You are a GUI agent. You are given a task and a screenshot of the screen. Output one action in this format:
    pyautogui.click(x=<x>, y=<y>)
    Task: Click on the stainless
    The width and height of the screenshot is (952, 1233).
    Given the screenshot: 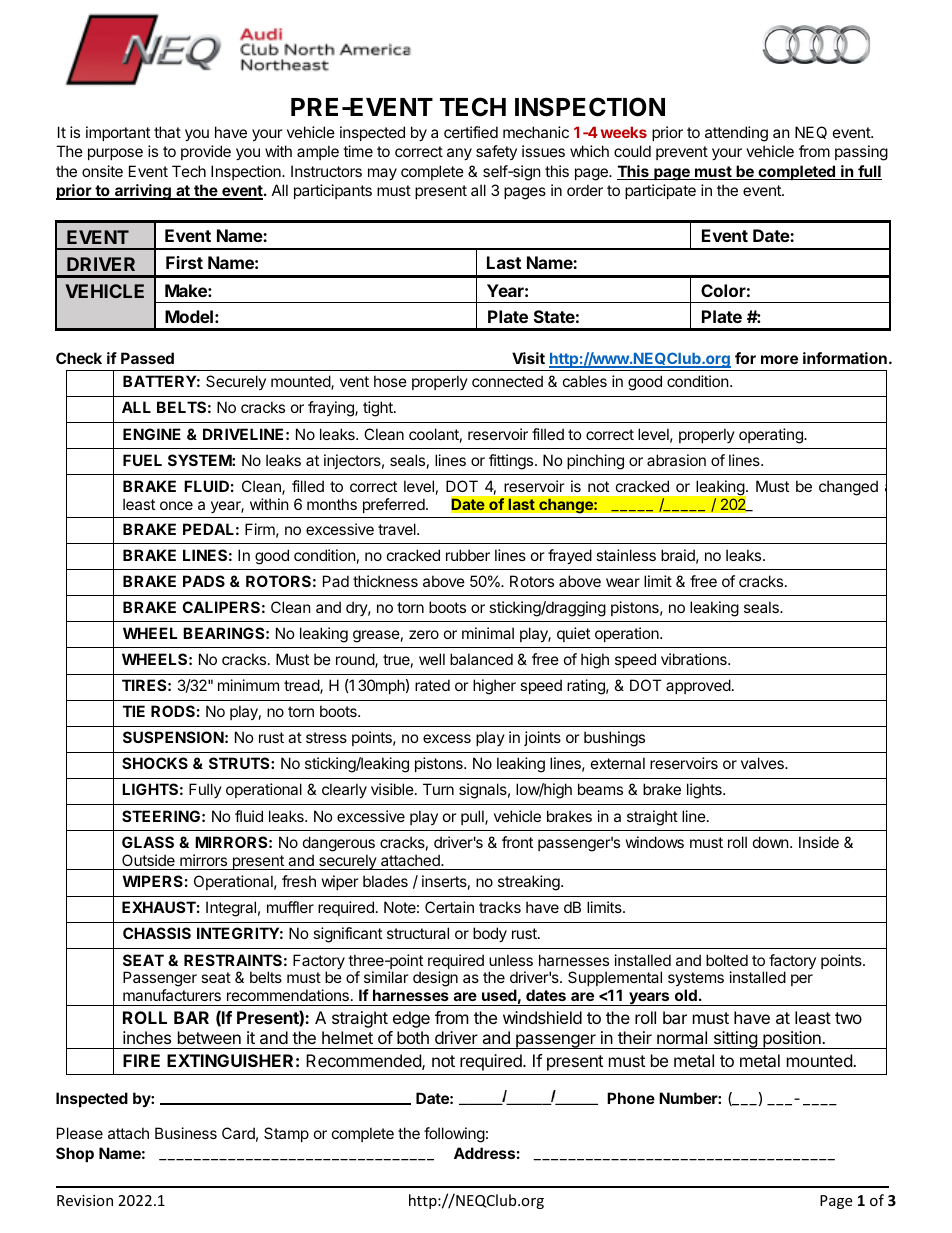 What is the action you would take?
    pyautogui.click(x=626, y=555)
